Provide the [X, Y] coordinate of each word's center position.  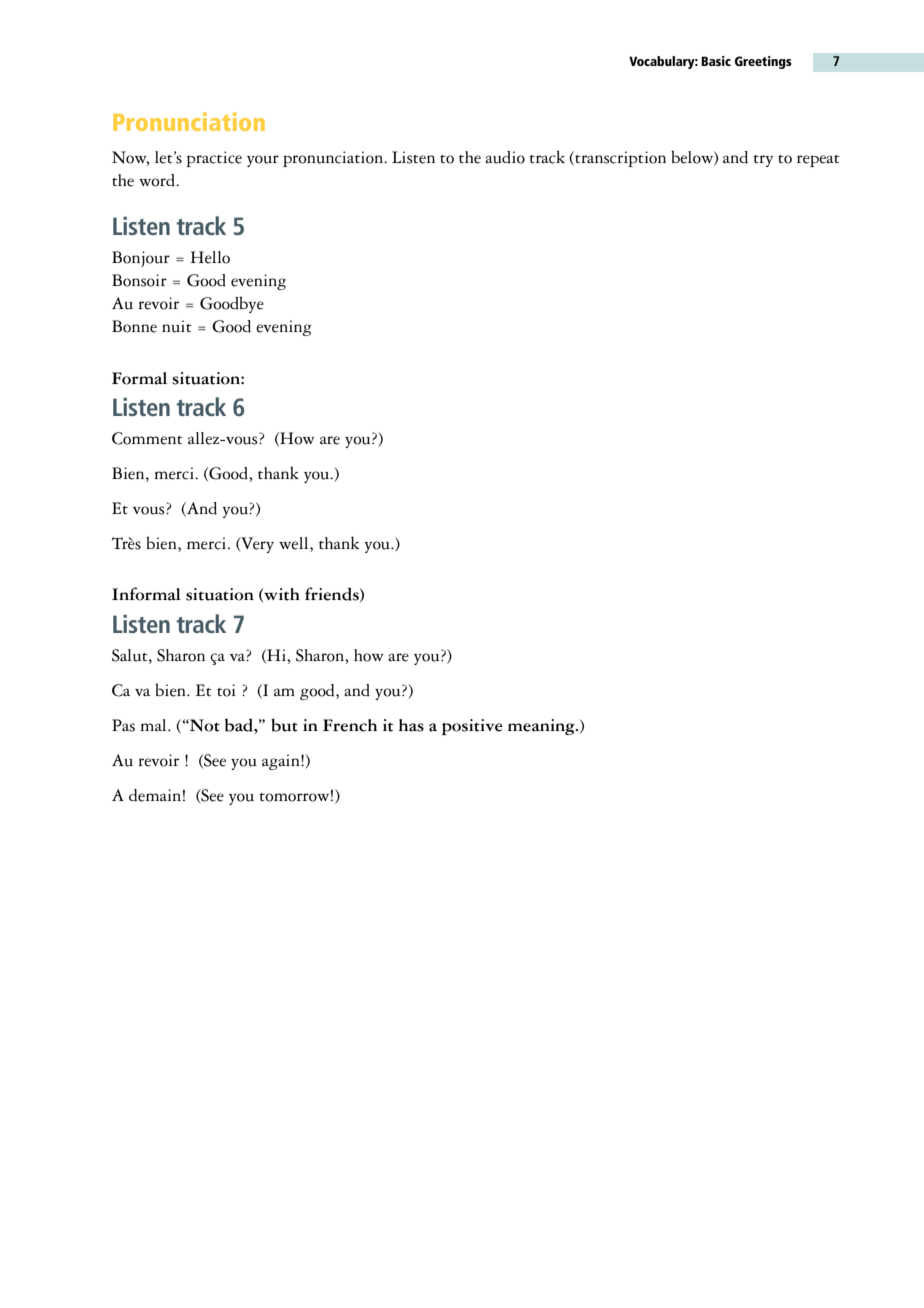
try [763, 161]
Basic [716, 61]
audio [505, 157]
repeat [818, 161]
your [263, 161]
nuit [177, 326]
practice [214, 159]
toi [226, 690]
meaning [542, 727]
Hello [210, 257]
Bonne [134, 326]
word [158, 180]
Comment [147, 438]
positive [472, 727]
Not [204, 725]
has [411, 725]
